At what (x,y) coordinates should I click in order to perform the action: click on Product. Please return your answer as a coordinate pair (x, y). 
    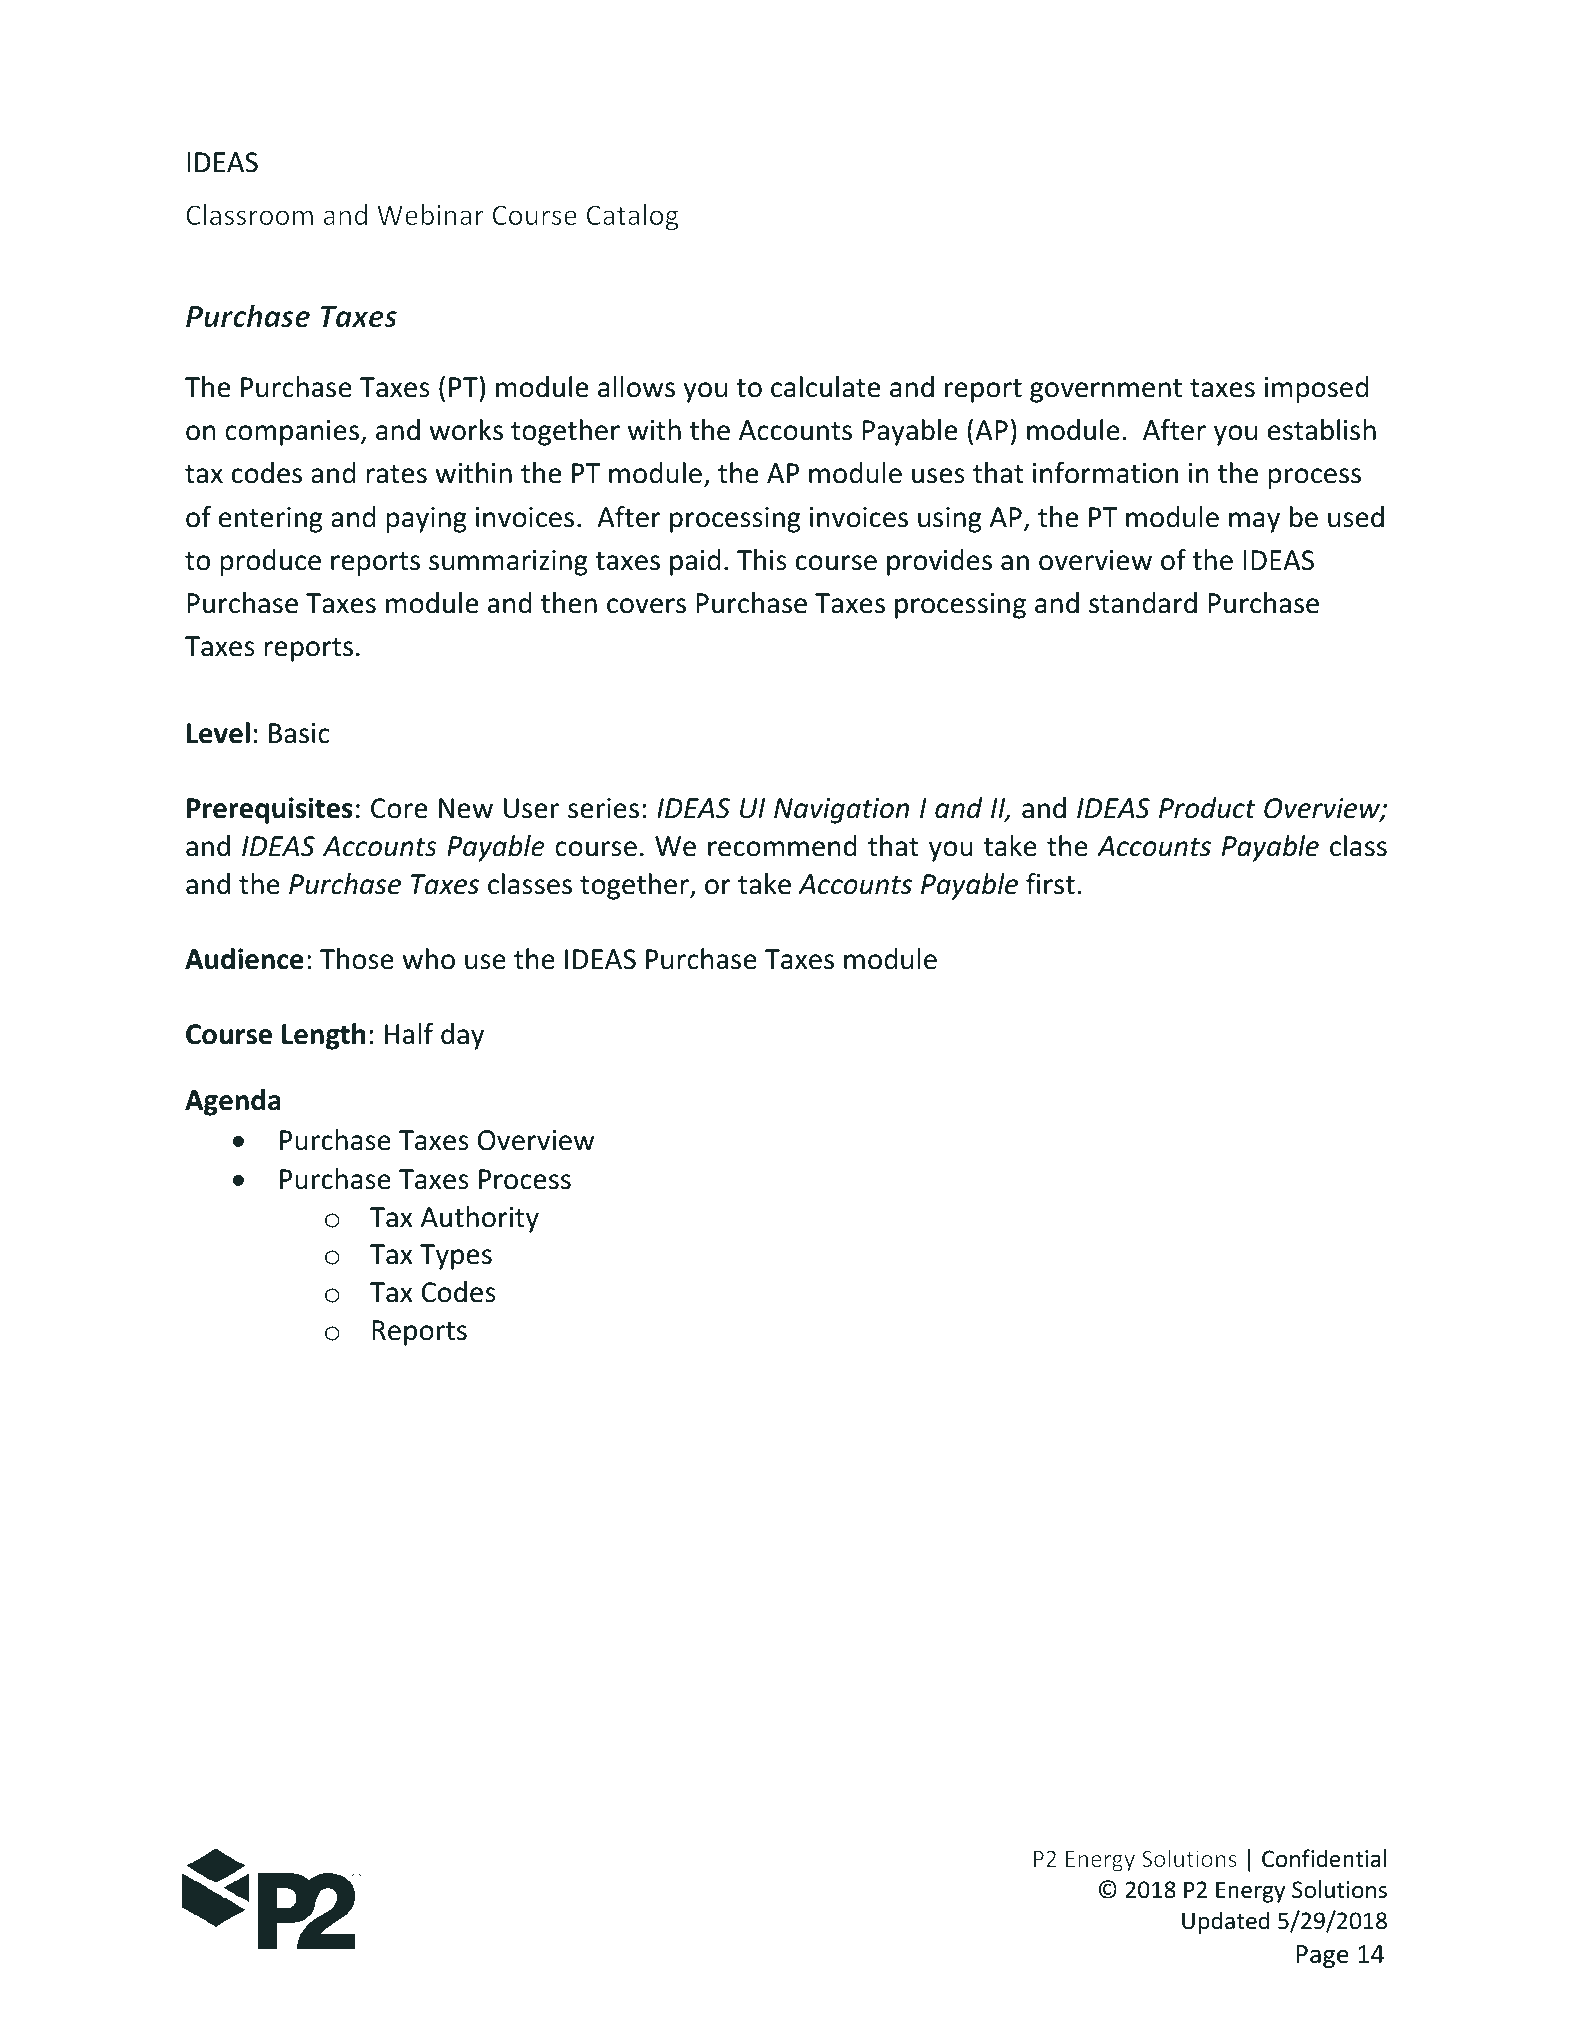
    Looking at the image, I should click on (1207, 808).
